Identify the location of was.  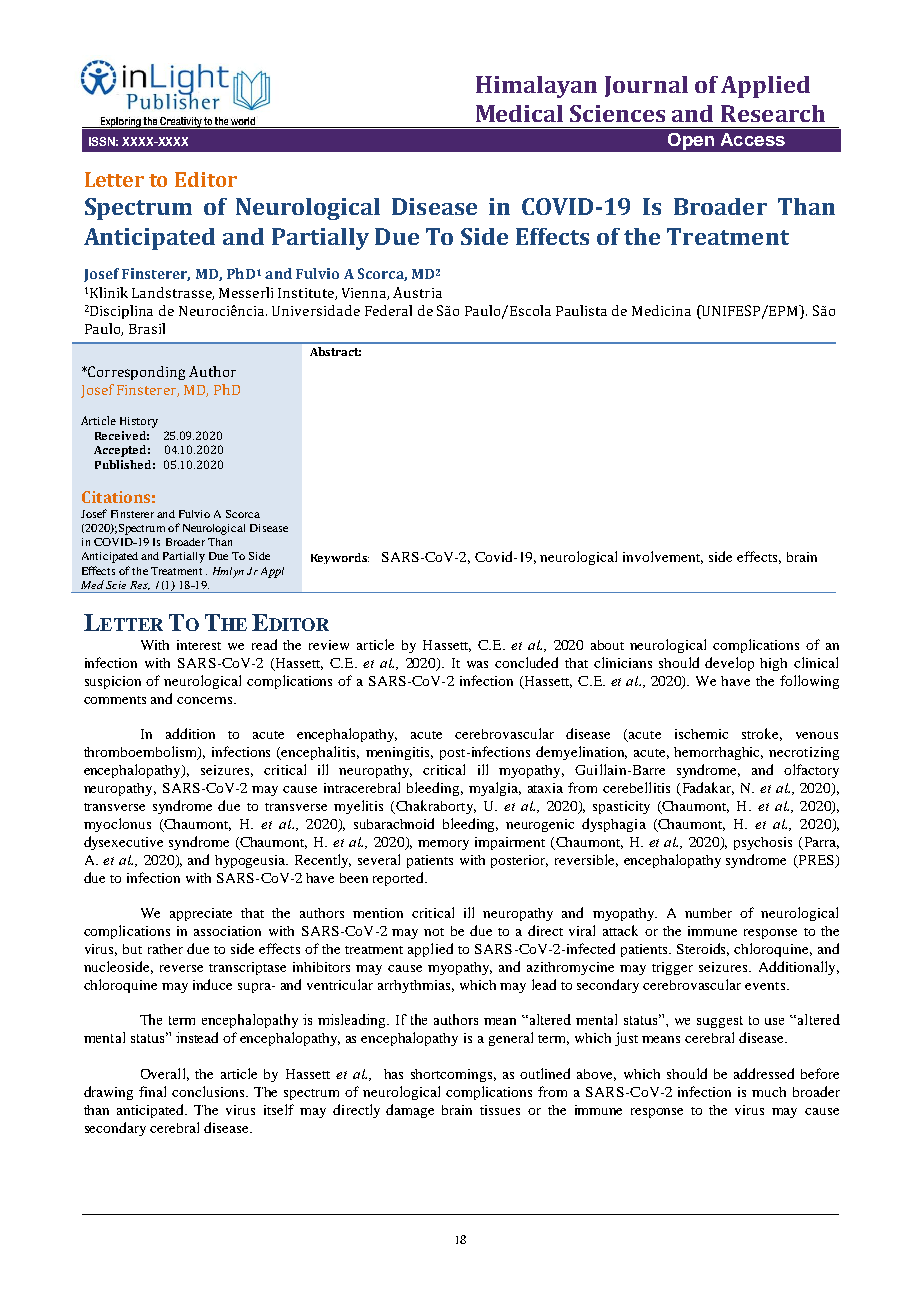
(477, 664).
